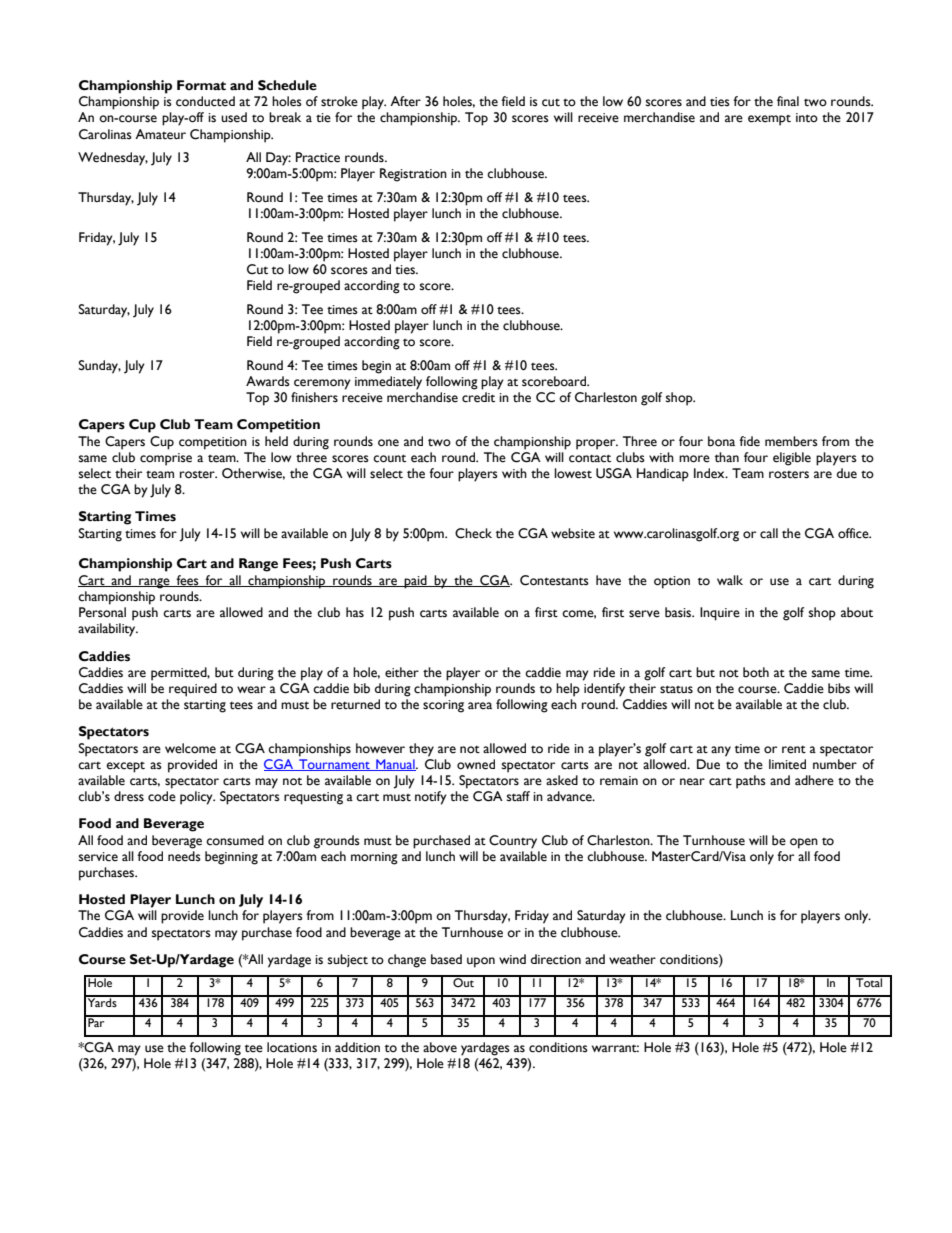  What do you see at coordinates (205, 101) in the screenshot?
I see `conducted` at bounding box center [205, 101].
